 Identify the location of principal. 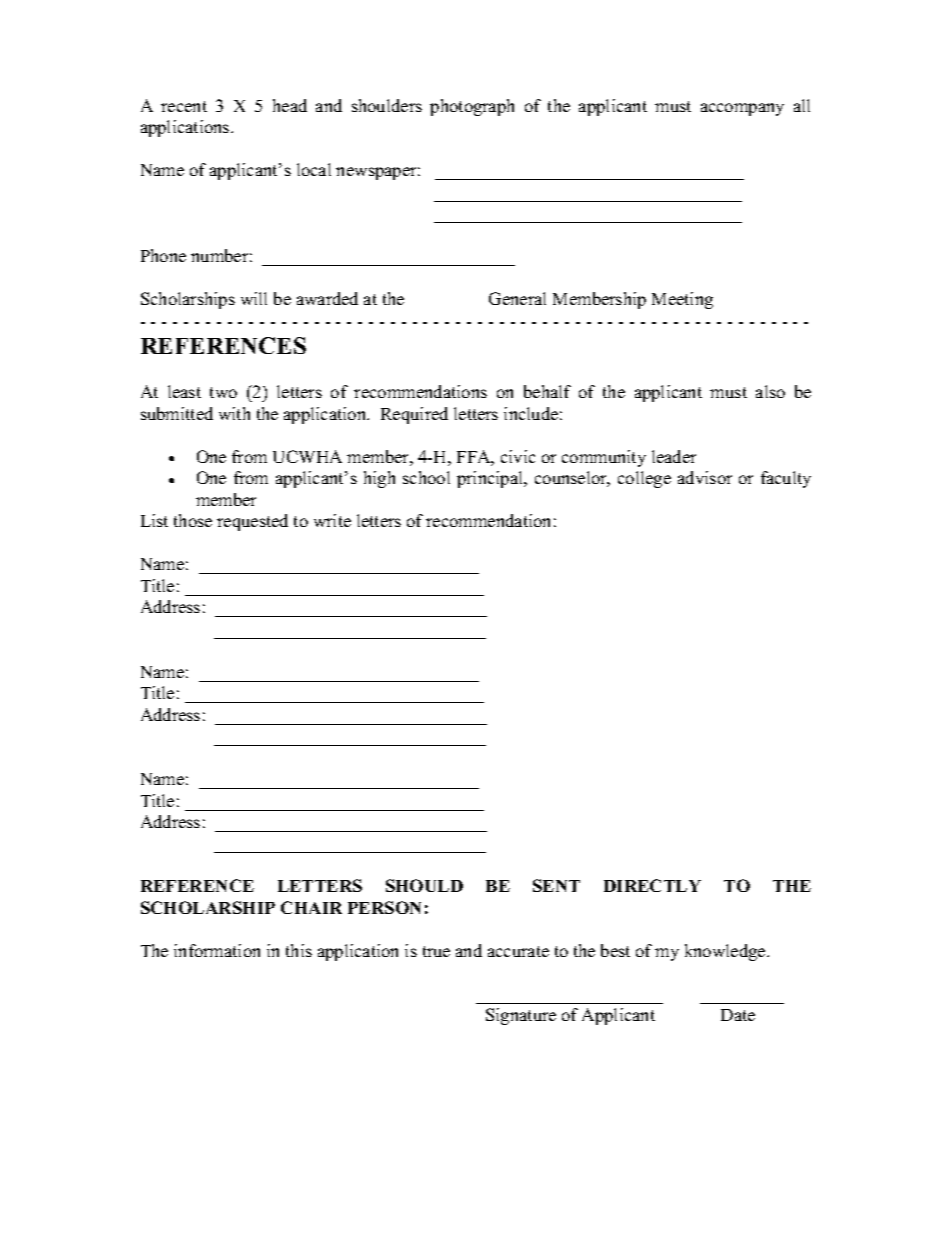
(491, 479).
